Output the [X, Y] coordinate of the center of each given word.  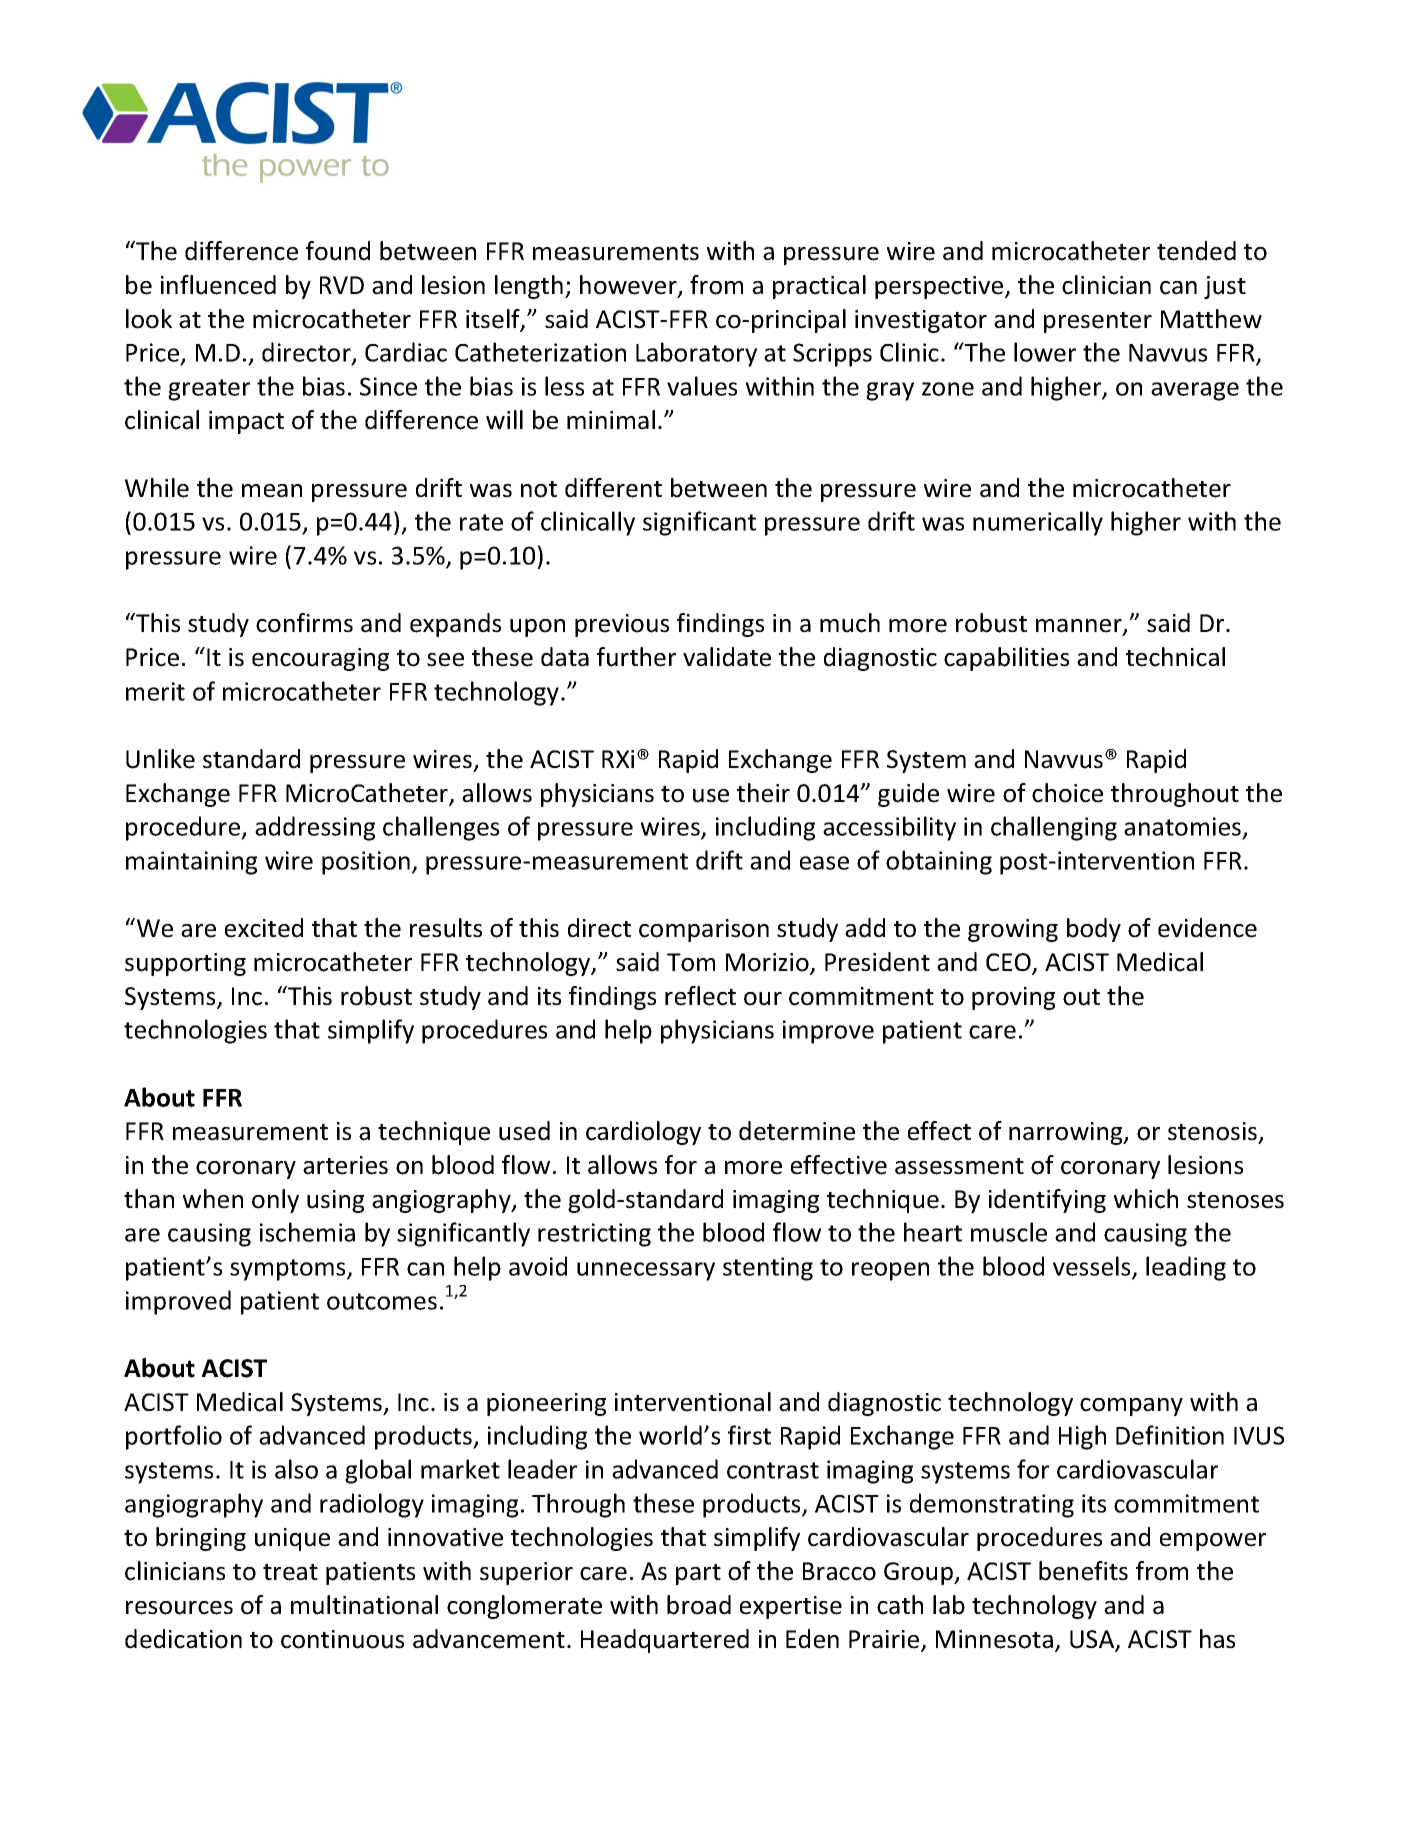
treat [290, 1572]
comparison [704, 930]
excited [264, 928]
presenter [1098, 322]
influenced [218, 285]
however [629, 286]
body [1094, 930]
